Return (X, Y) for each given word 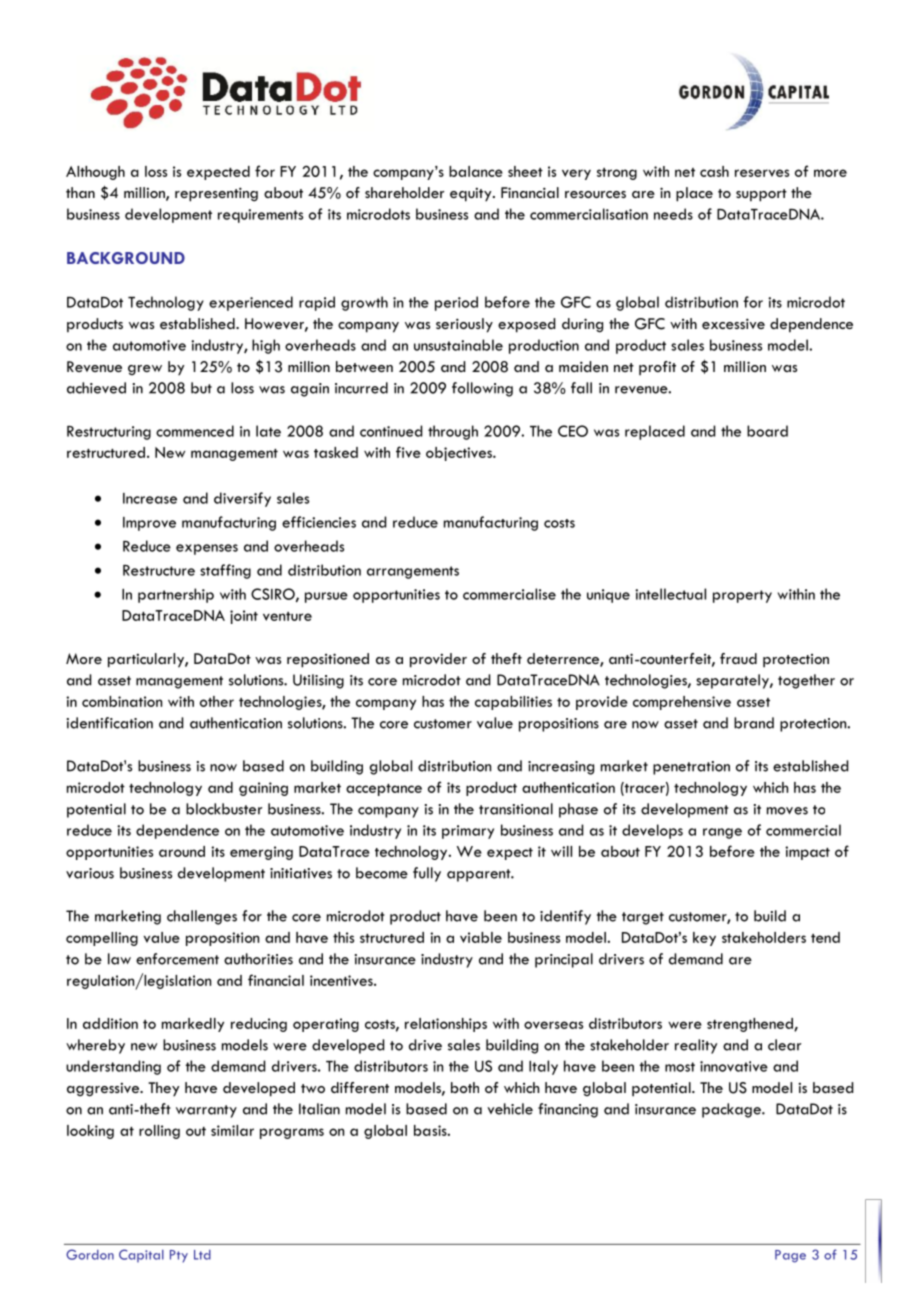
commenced (195, 431)
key (704, 939)
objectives (460, 454)
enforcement (177, 959)
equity (472, 194)
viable (481, 937)
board (767, 431)
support (761, 195)
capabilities (513, 703)
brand (754, 723)
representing (216, 194)
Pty (179, 1256)
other (217, 701)
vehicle (510, 1109)
